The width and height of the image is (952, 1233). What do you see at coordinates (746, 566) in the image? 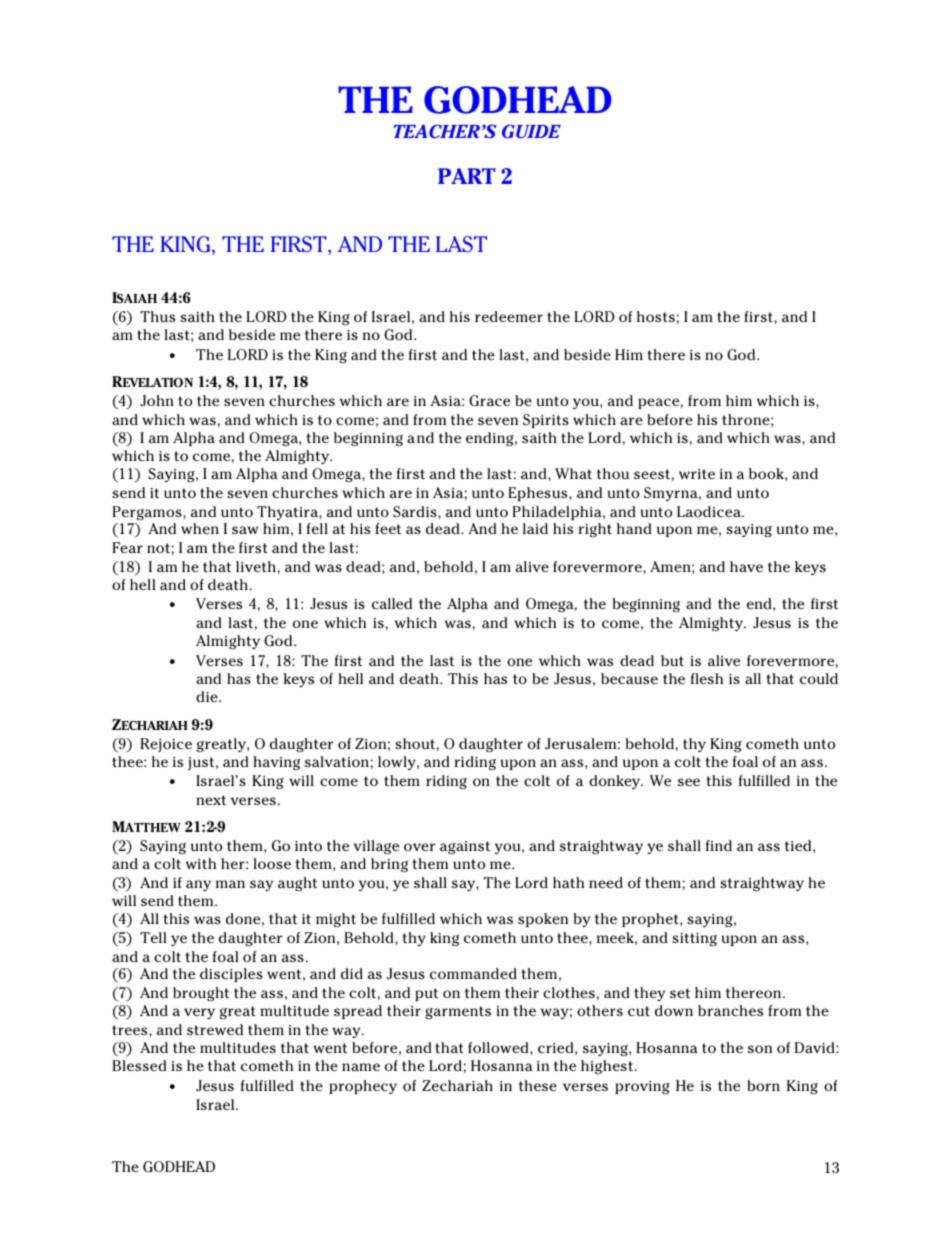
I see `have` at bounding box center [746, 566].
